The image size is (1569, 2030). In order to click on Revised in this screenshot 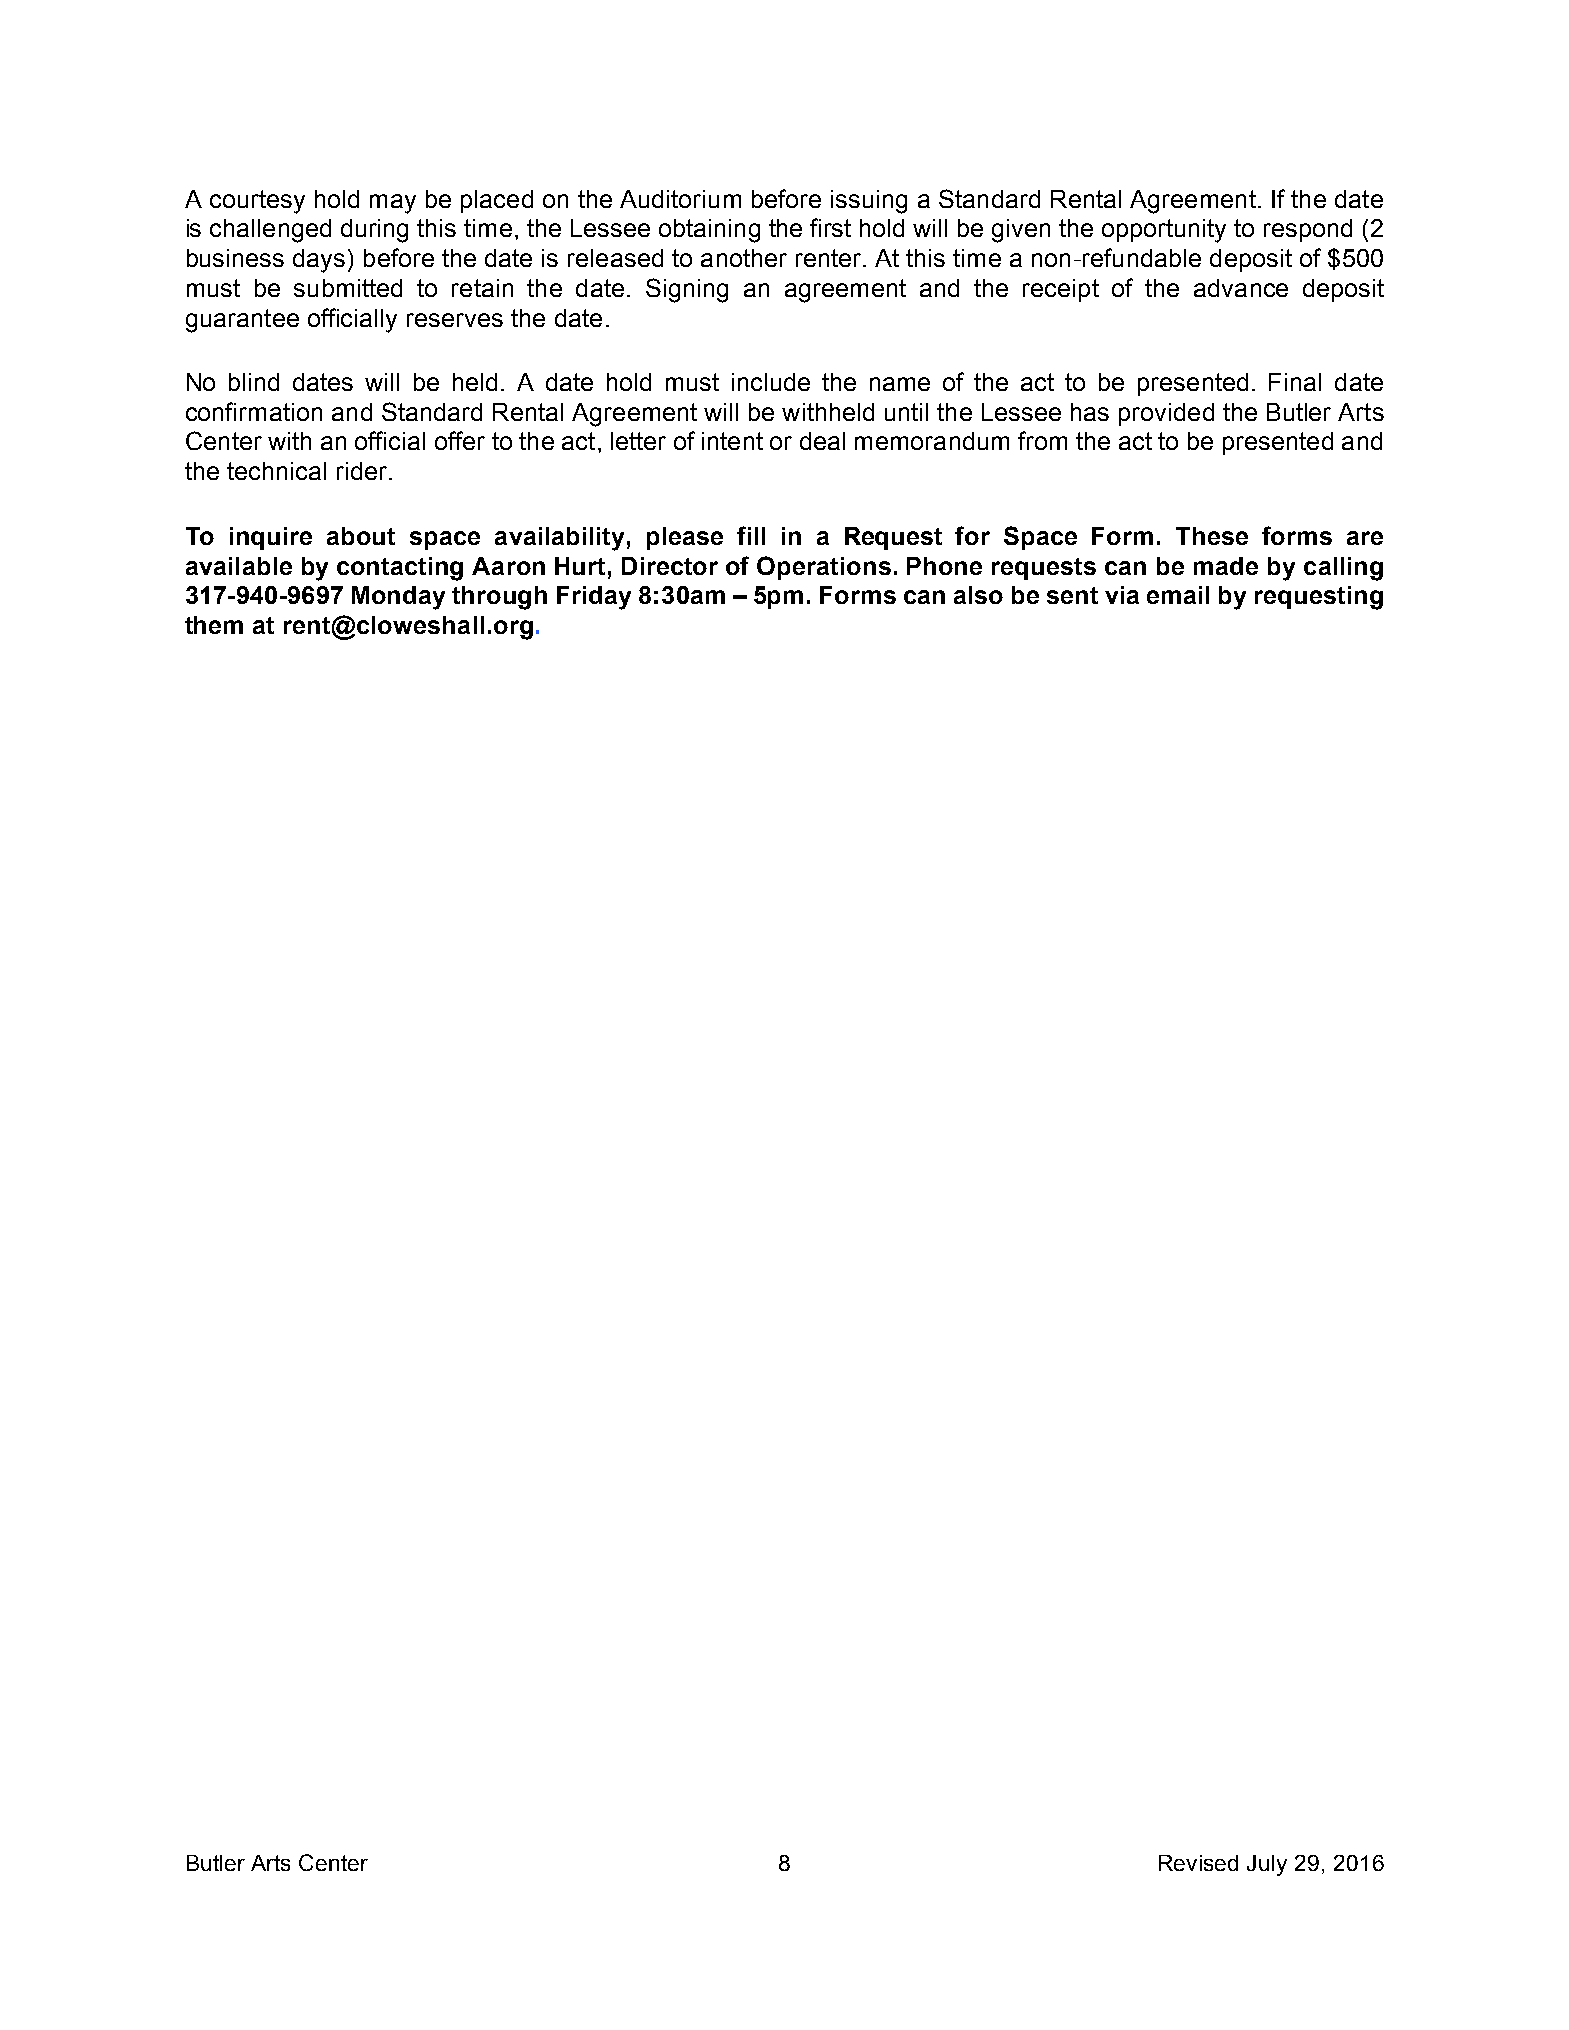, I will do `click(1198, 1863)`.
